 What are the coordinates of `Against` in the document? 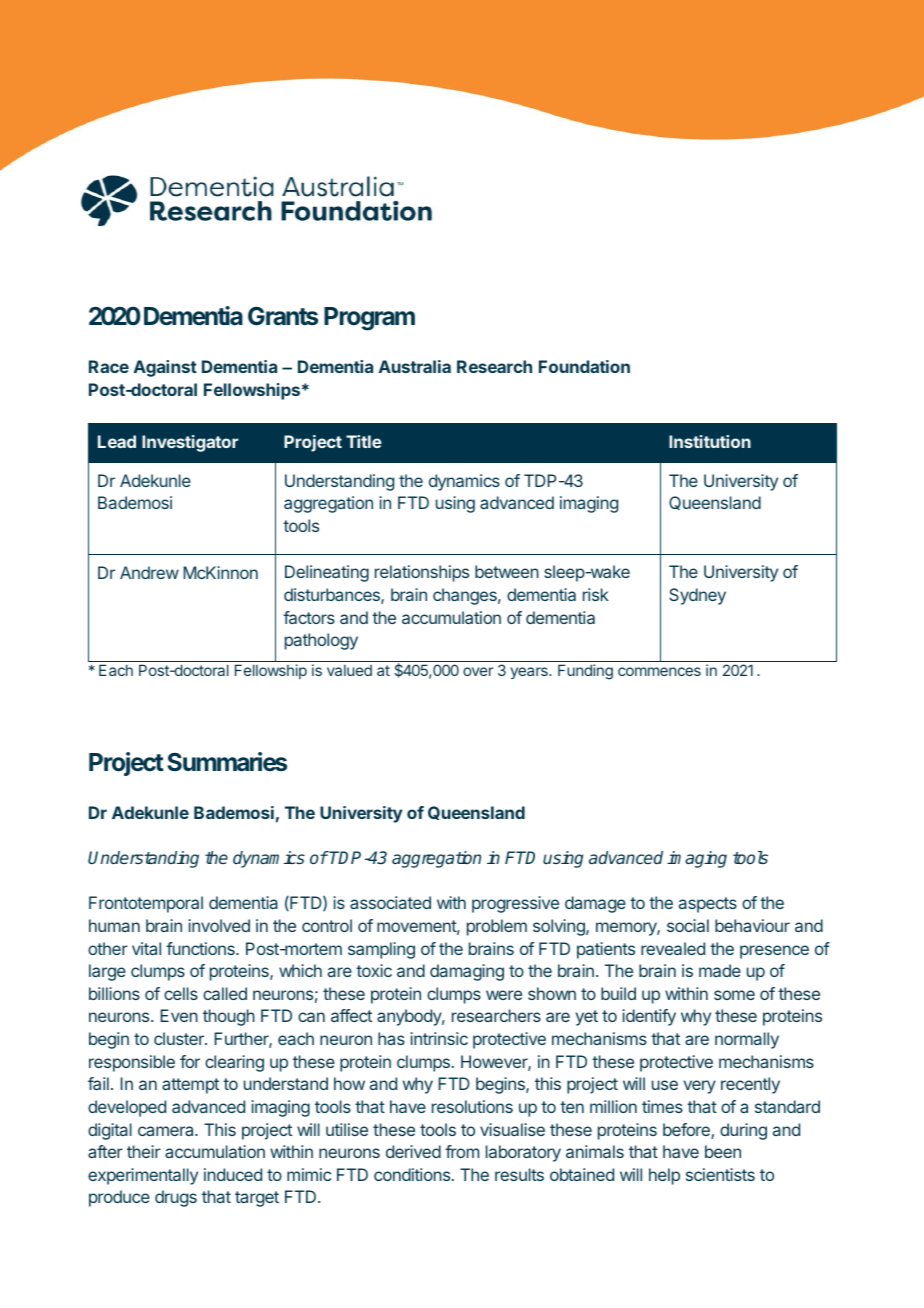 It's located at (165, 368).
